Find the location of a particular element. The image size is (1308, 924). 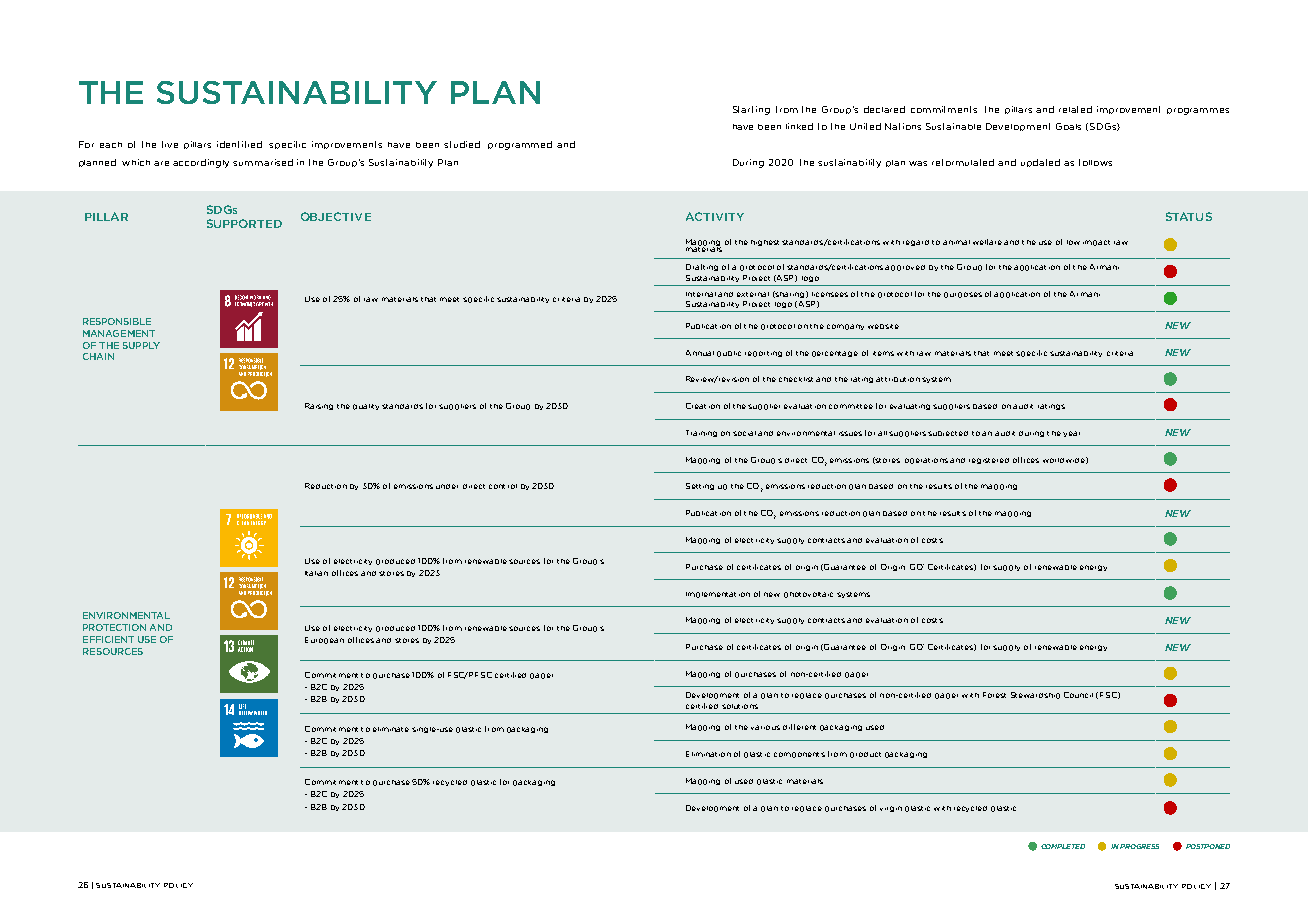

Elimination is located at coordinates (708, 754).
